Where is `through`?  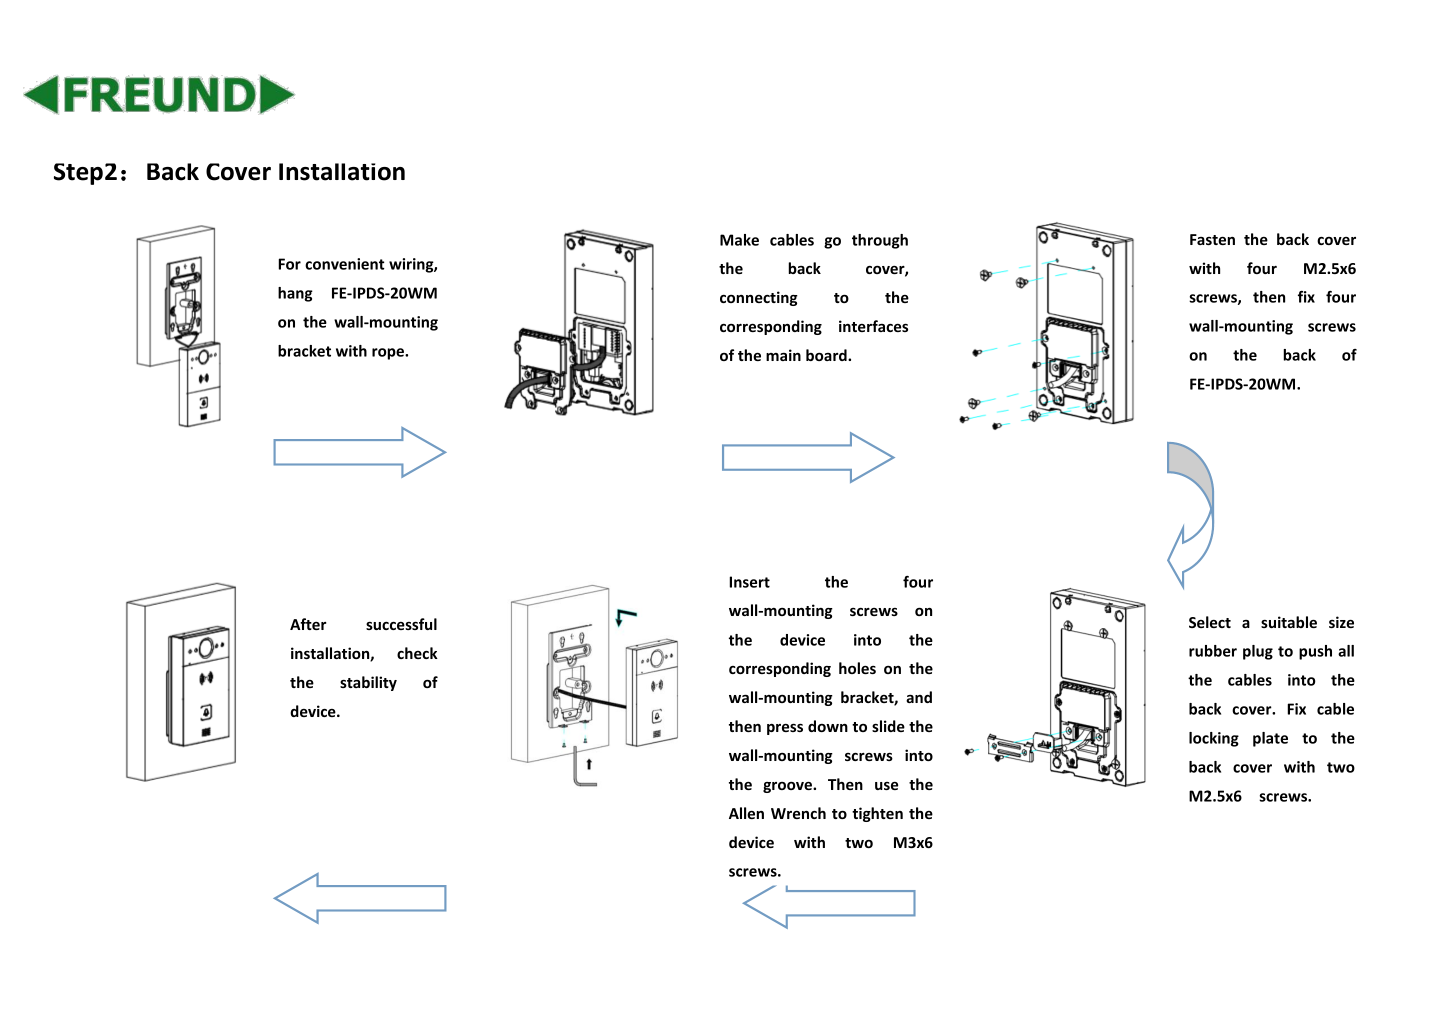 through is located at coordinates (880, 241).
